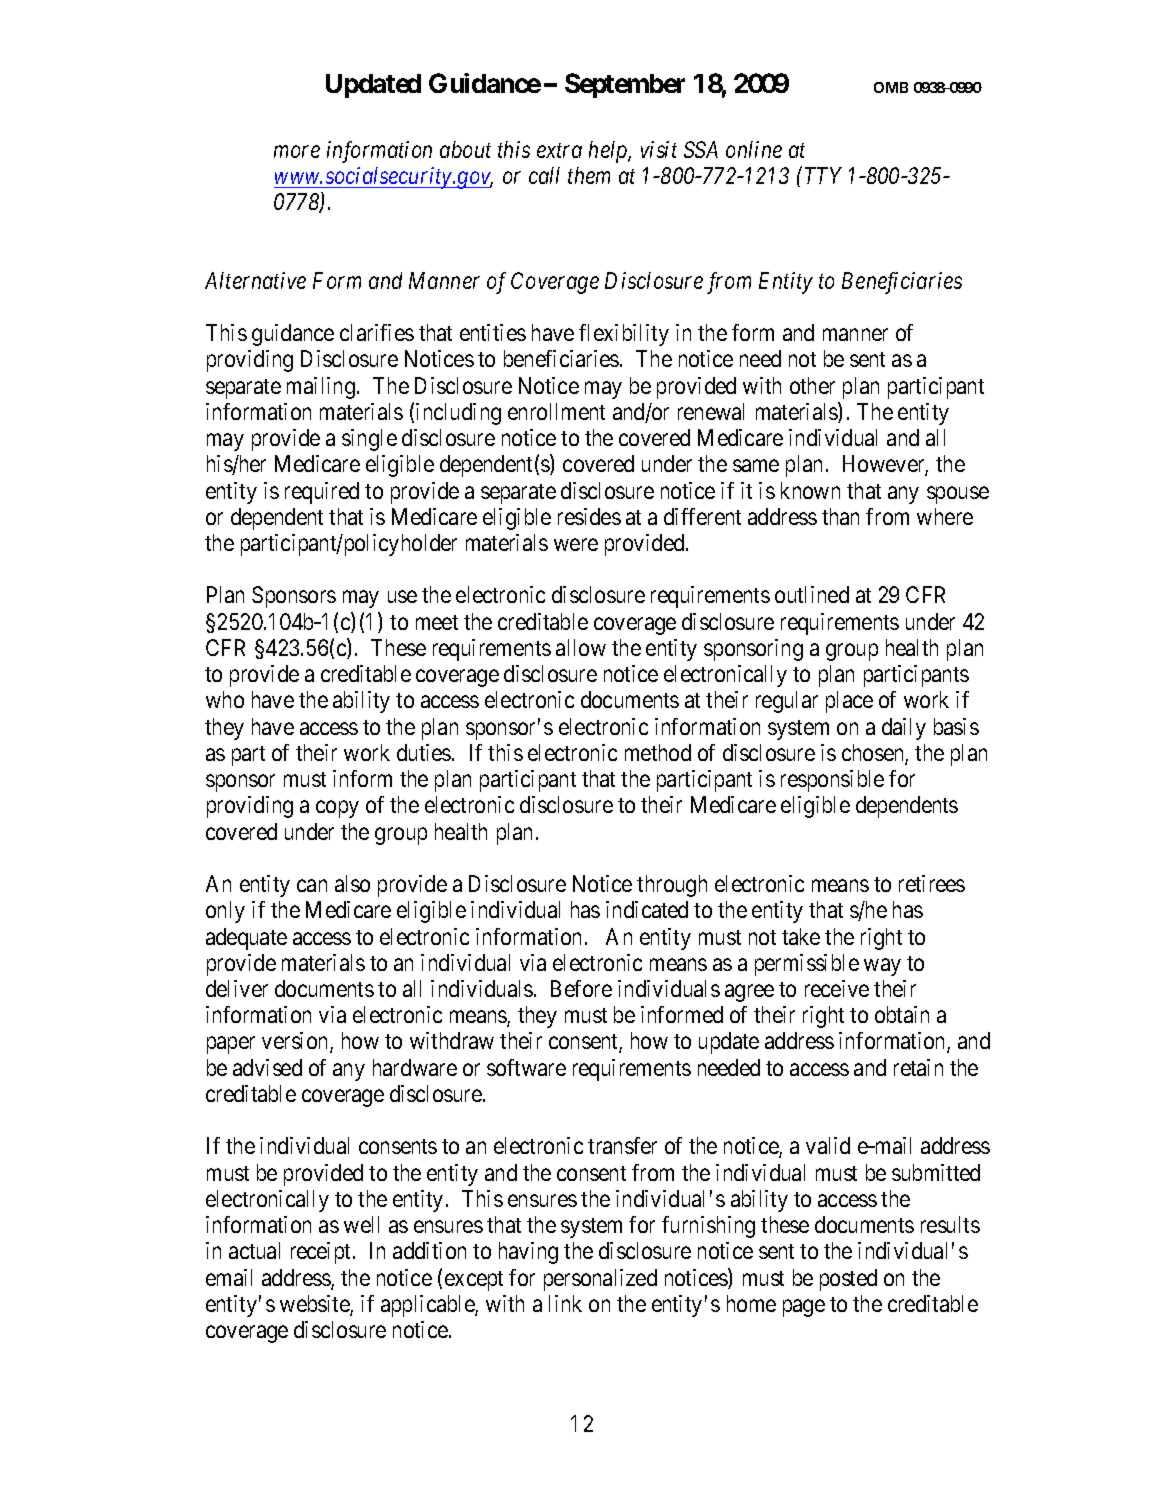 This document has width=1164, height=1506. I want to click on extra, so click(559, 150).
